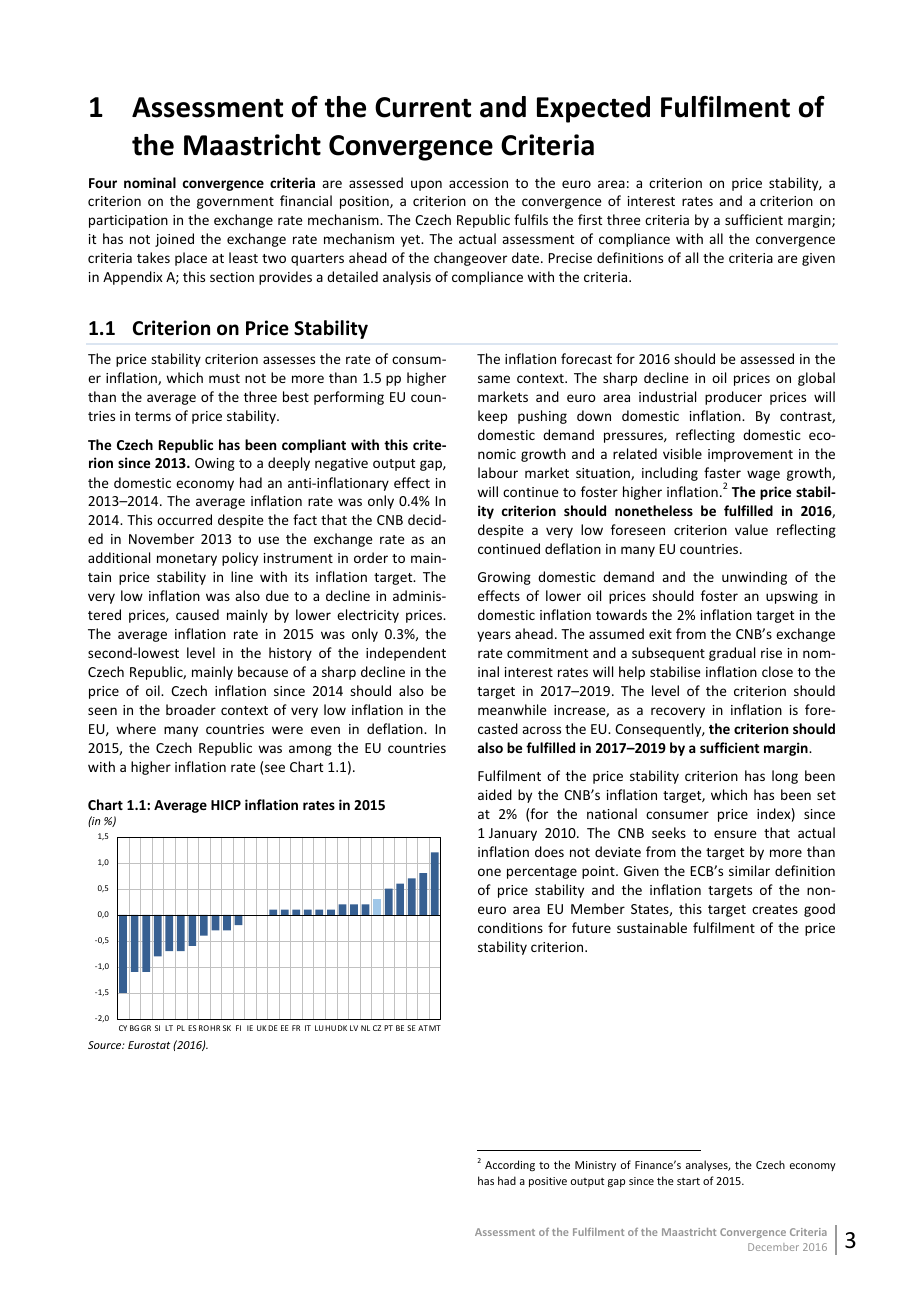  Describe the element at coordinates (548, 1182) in the image. I see `positive` at that location.
